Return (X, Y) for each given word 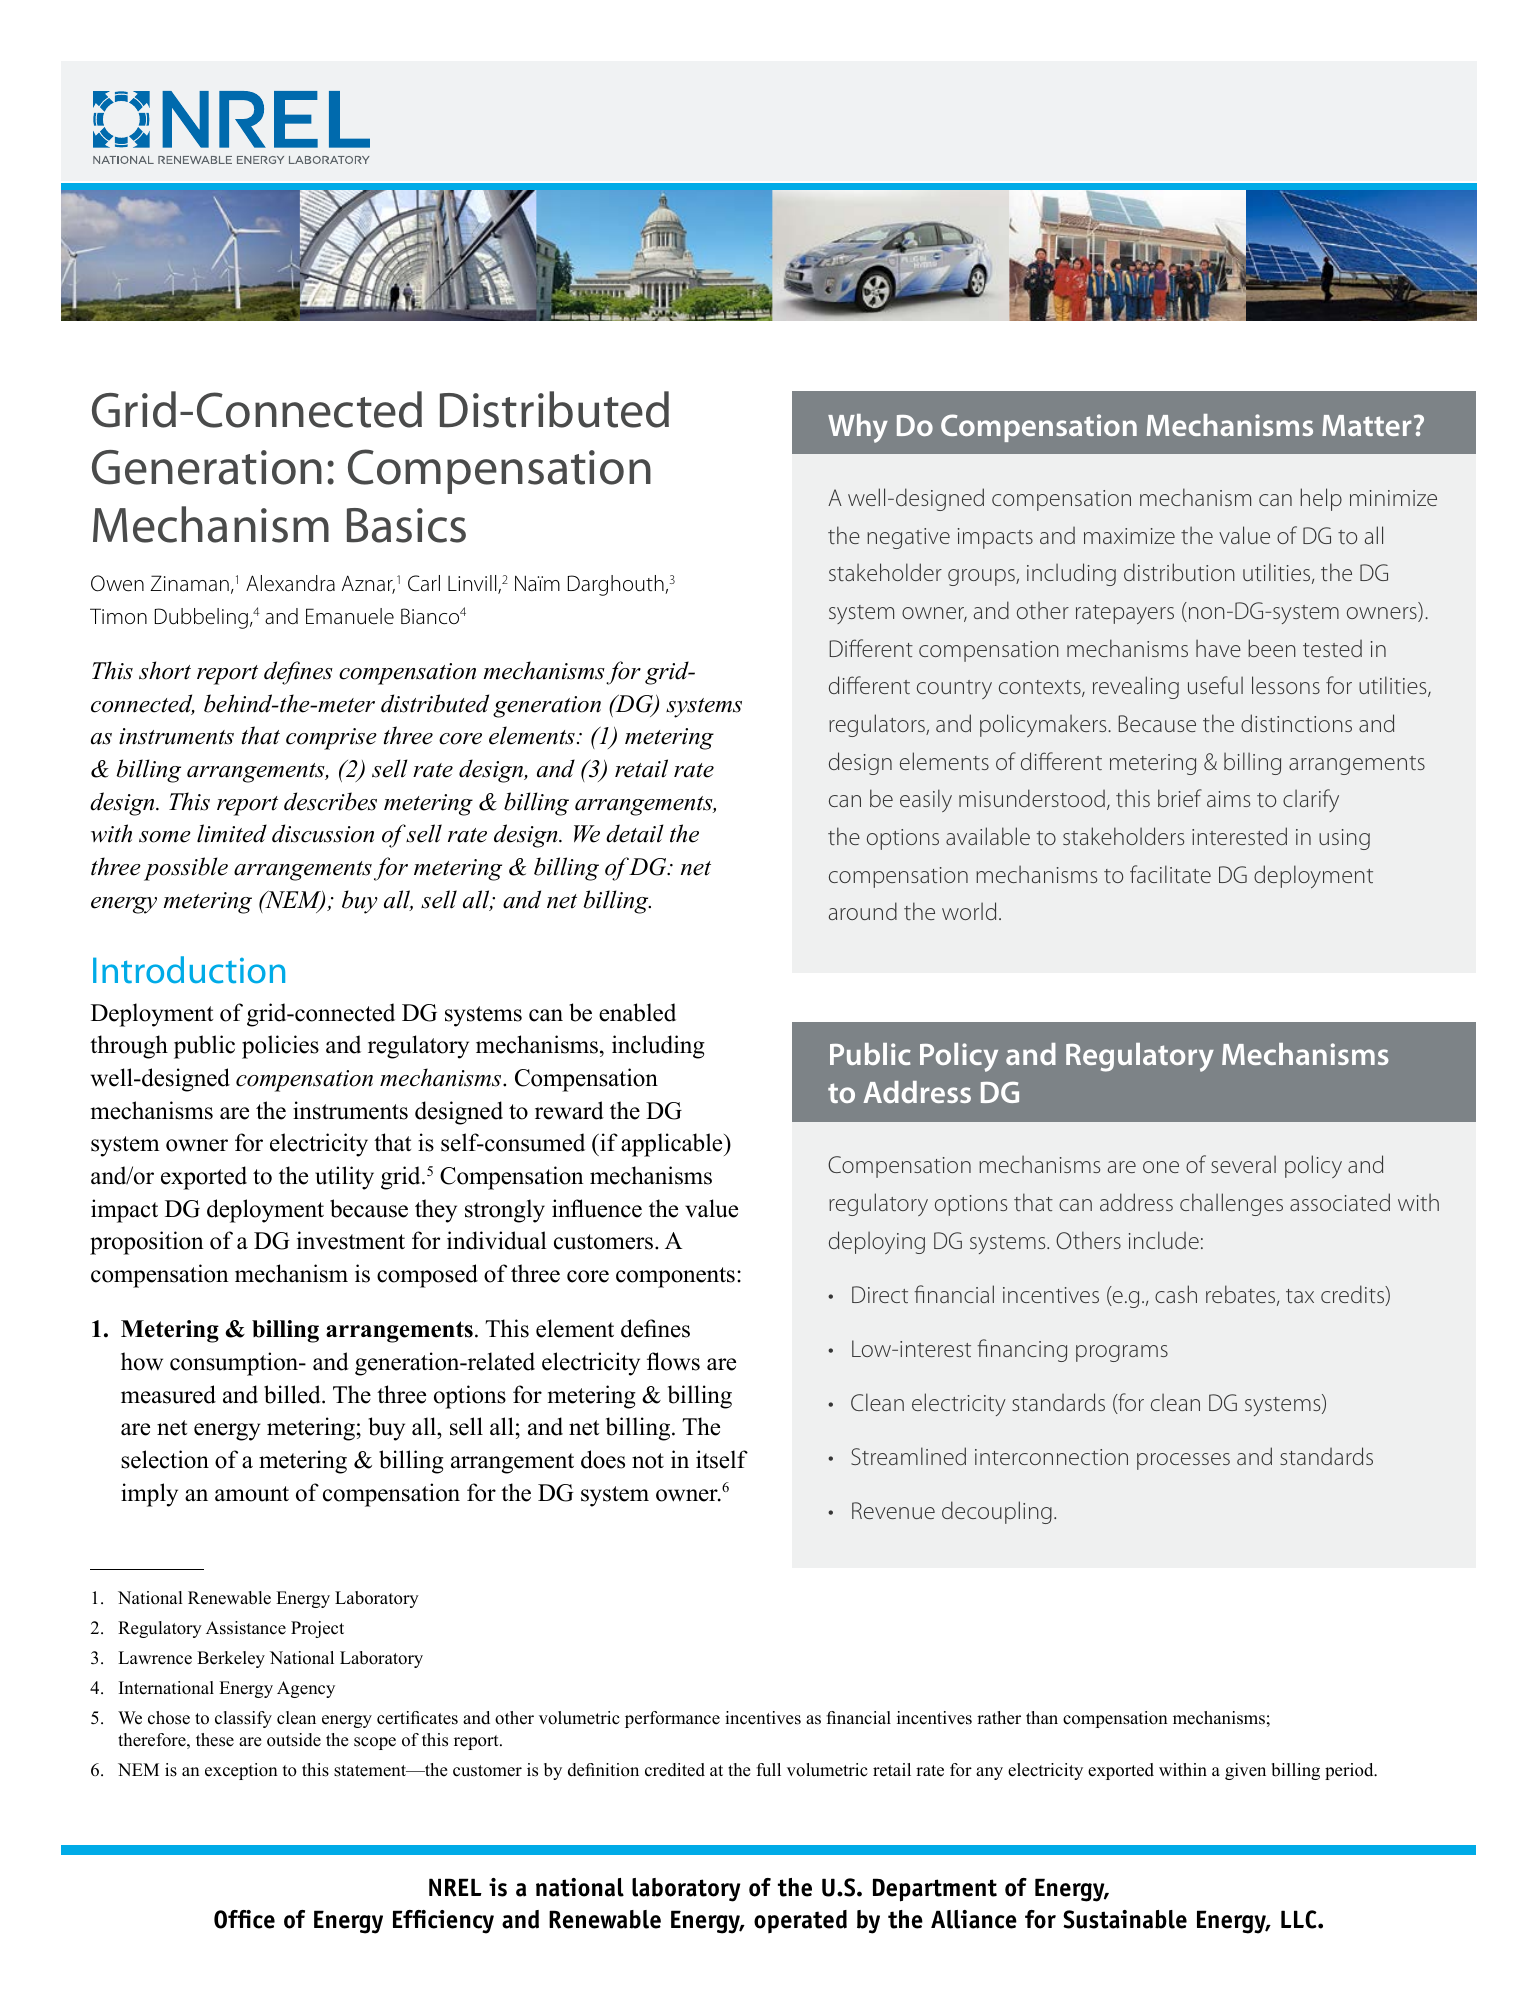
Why (858, 428)
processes (1183, 1461)
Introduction (189, 970)
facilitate (1170, 874)
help (1321, 499)
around (863, 911)
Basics (406, 525)
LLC (1300, 1919)
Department (935, 1890)
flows (673, 1361)
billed (293, 1394)
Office (244, 1919)
